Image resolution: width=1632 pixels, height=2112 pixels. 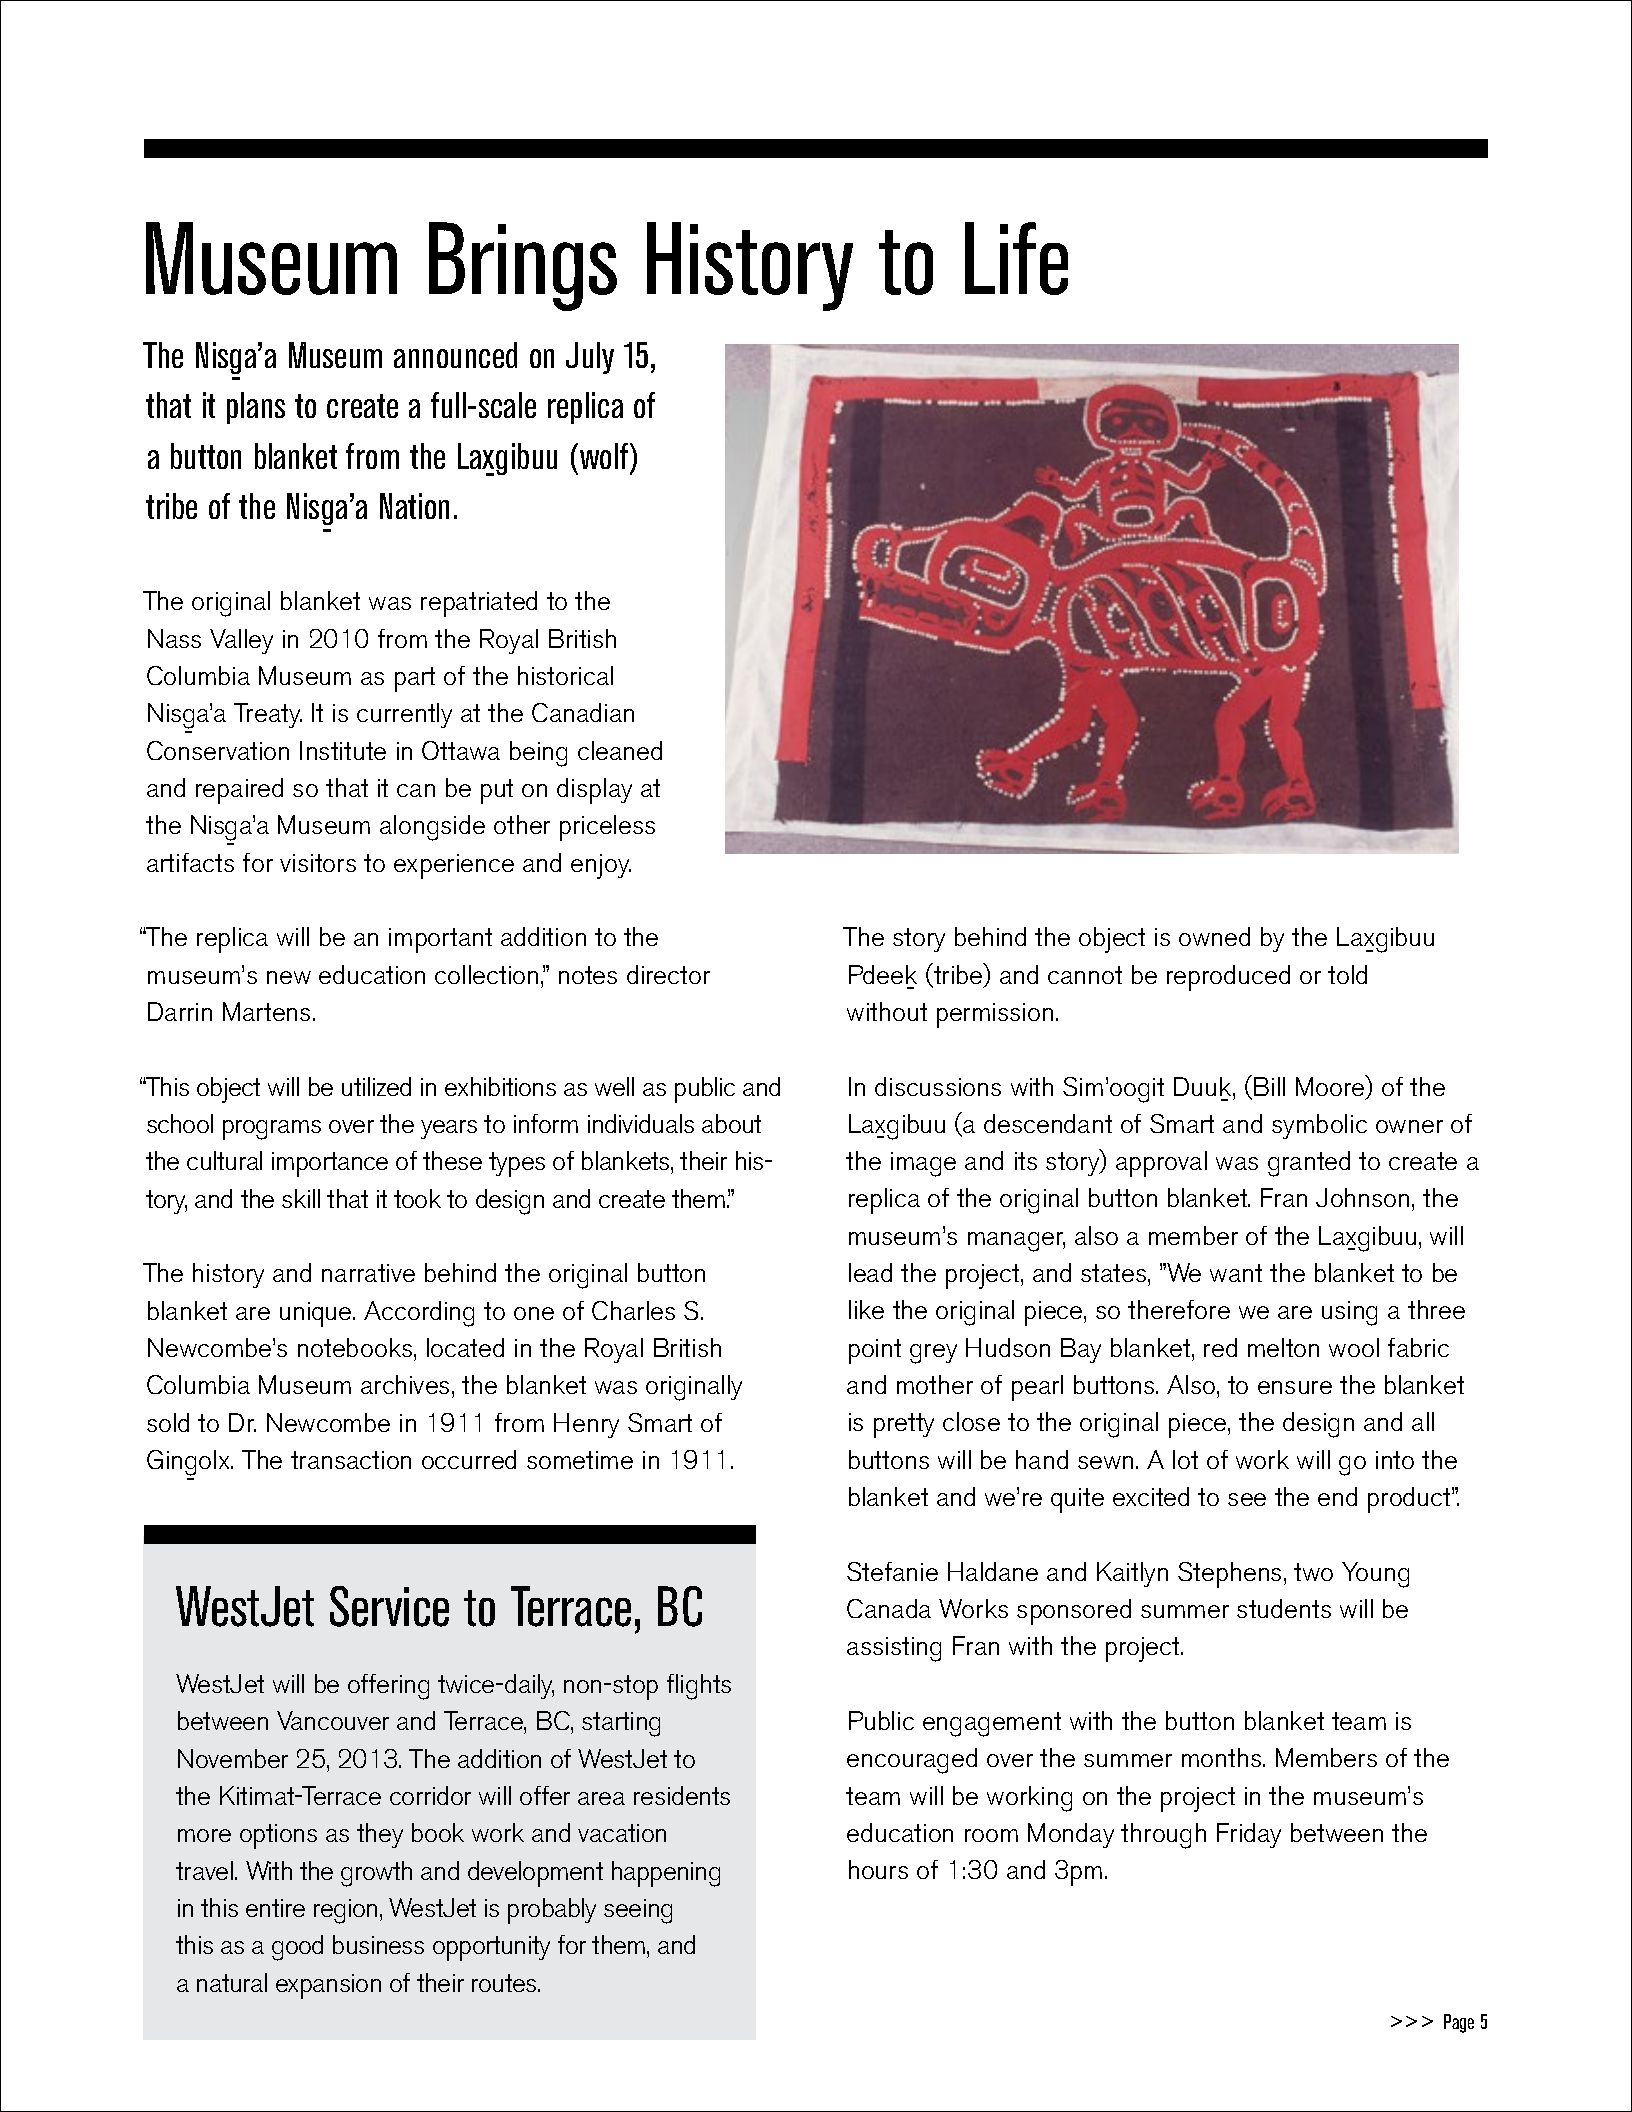 I want to click on symbolic, so click(x=1319, y=1126).
